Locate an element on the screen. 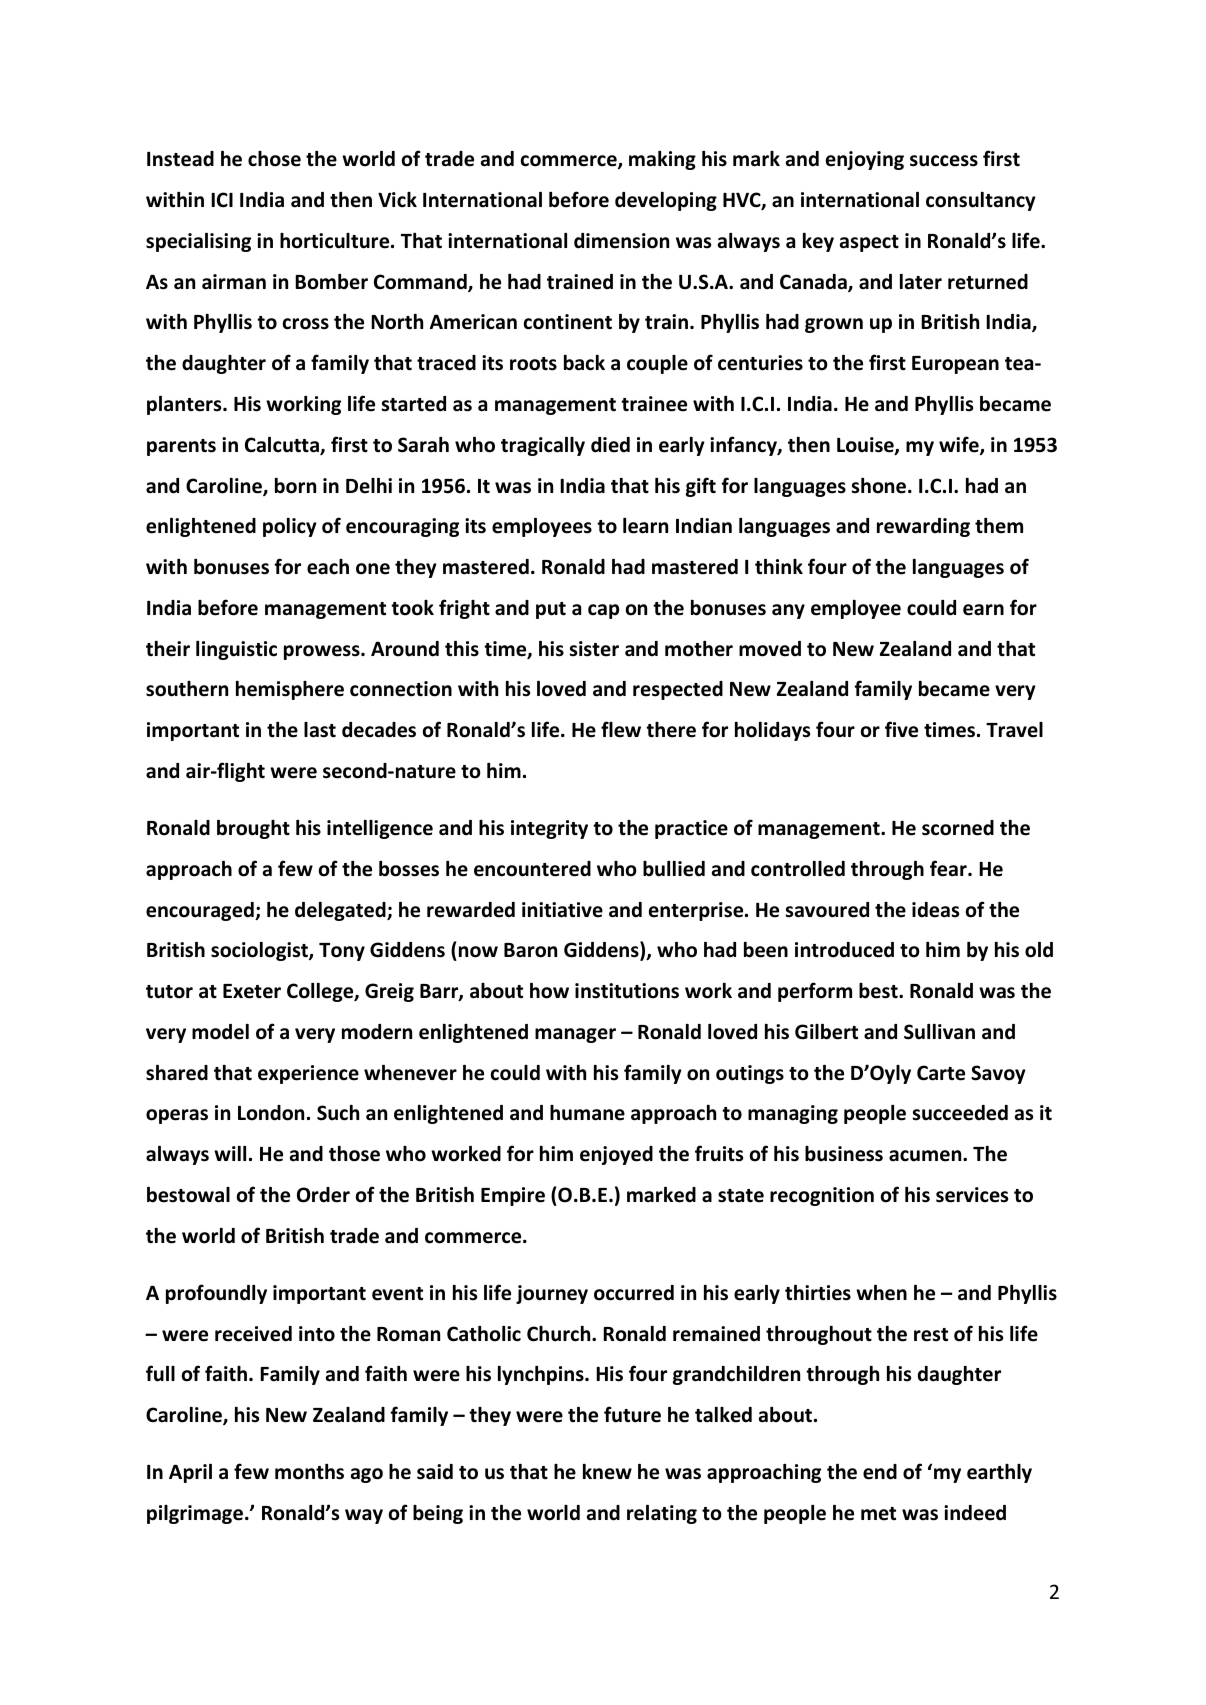 The image size is (1206, 1705). months is located at coordinates (309, 1472).
